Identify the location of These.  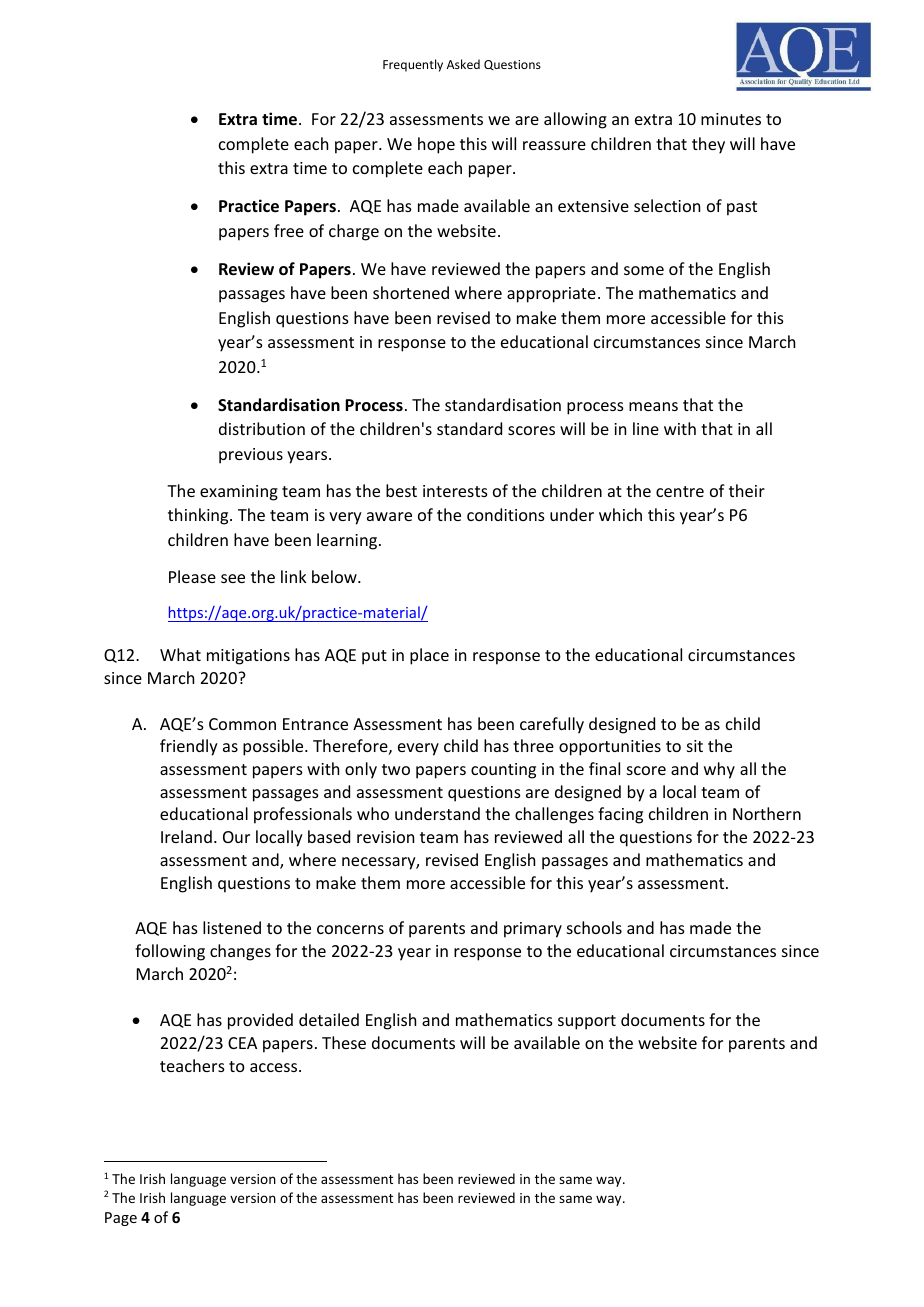
(344, 1042).
